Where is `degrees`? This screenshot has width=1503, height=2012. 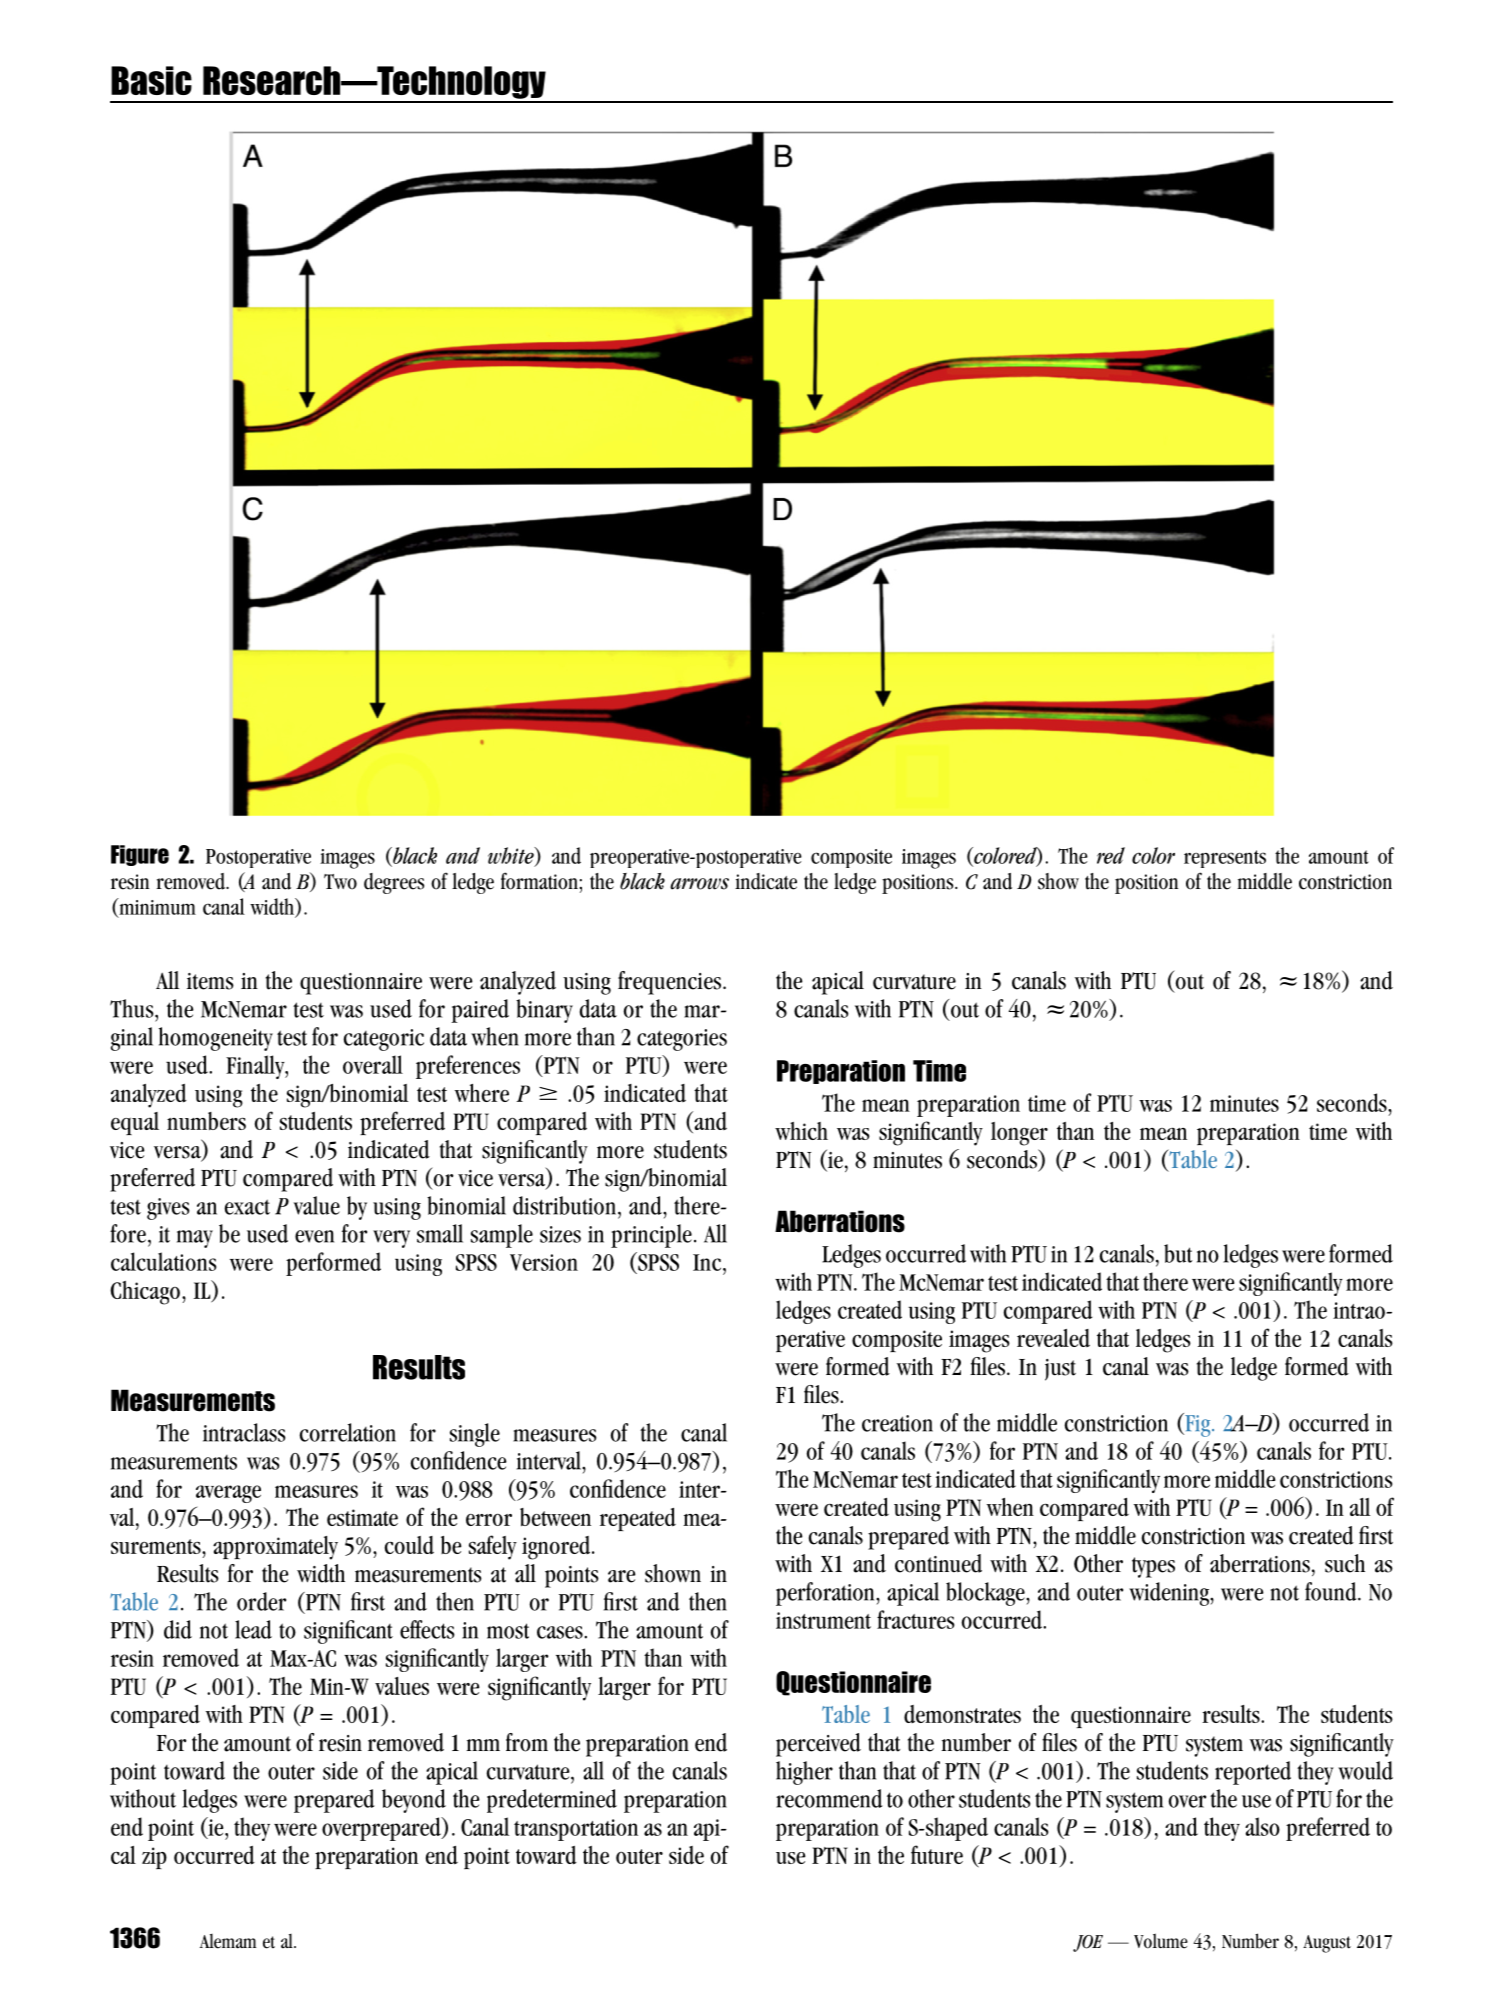
degrees is located at coordinates (394, 883).
